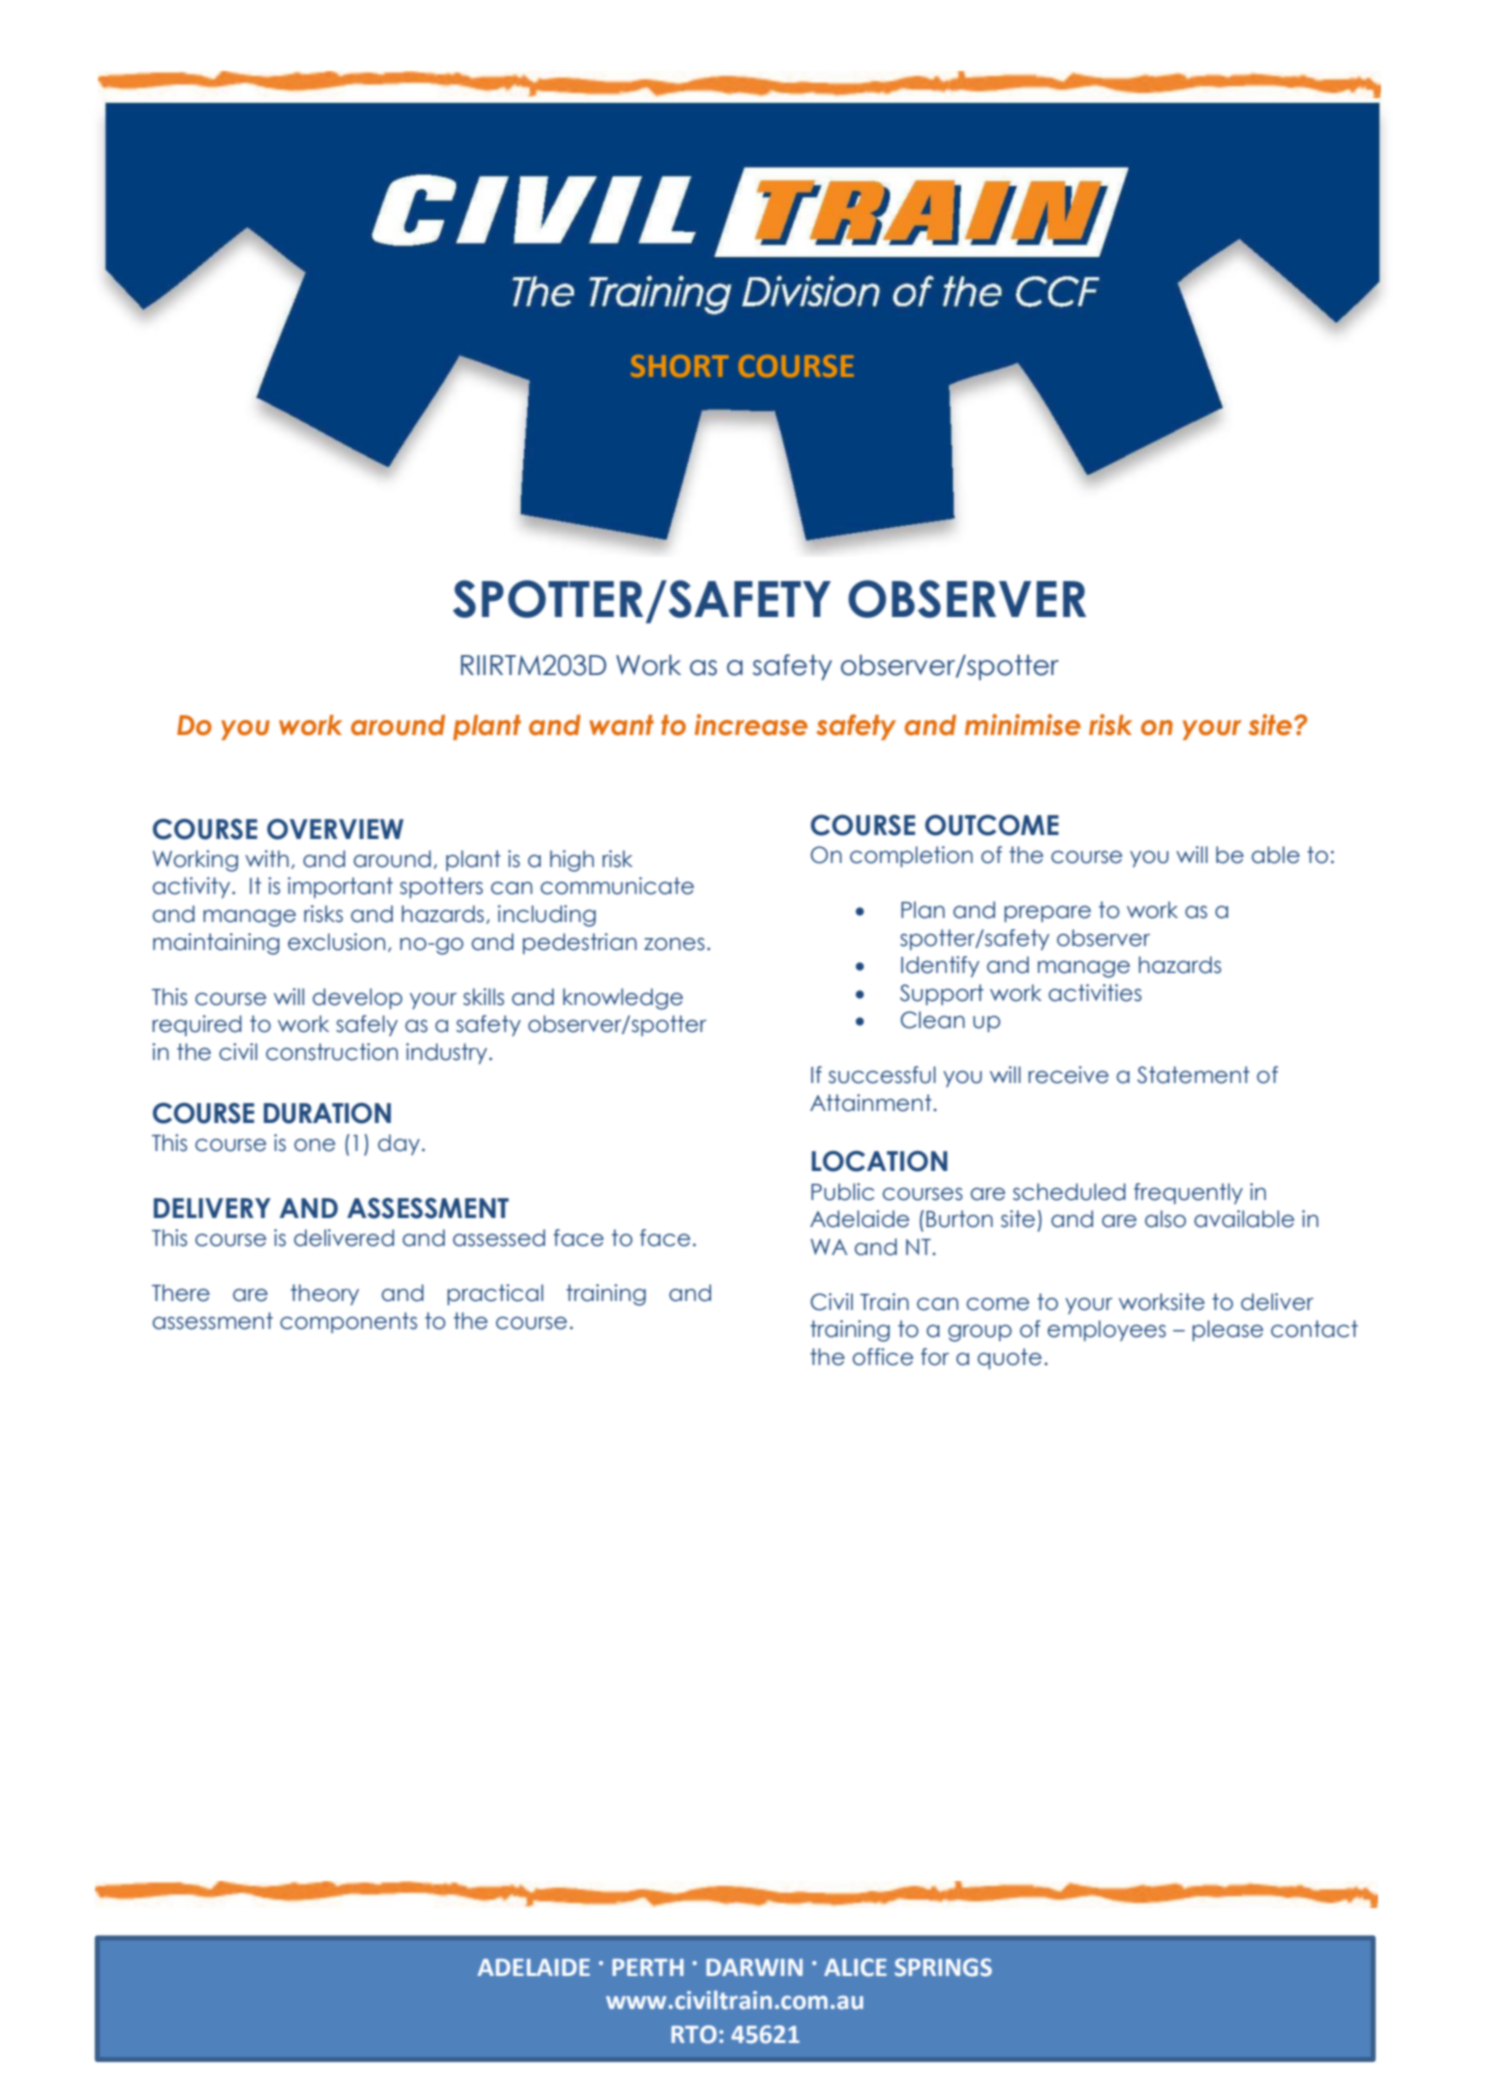 The image size is (1485, 2100). Describe the element at coordinates (680, 366) in the document. I see `SHORT` at that location.
